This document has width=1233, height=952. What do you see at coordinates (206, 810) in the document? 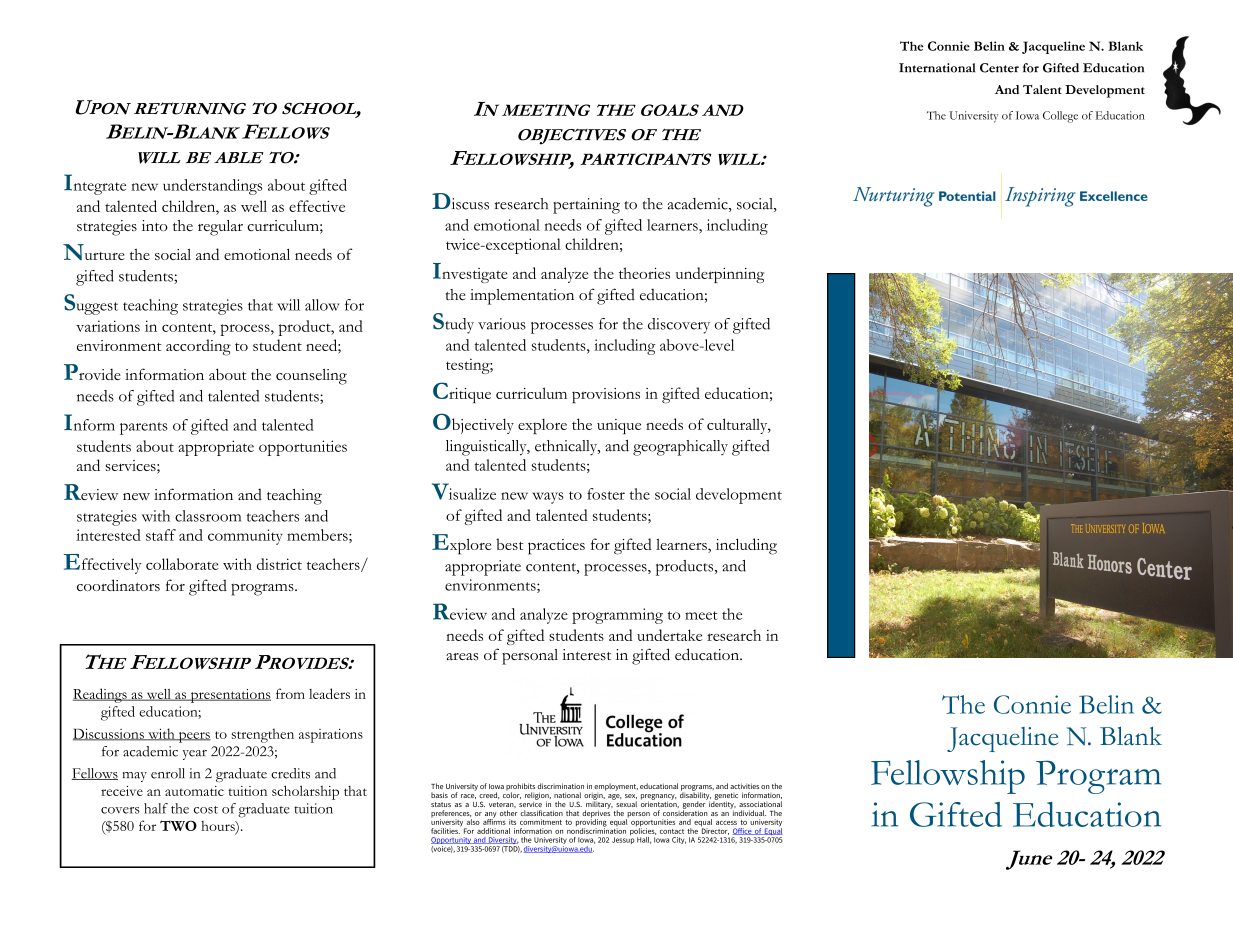
I see `cost` at bounding box center [206, 810].
